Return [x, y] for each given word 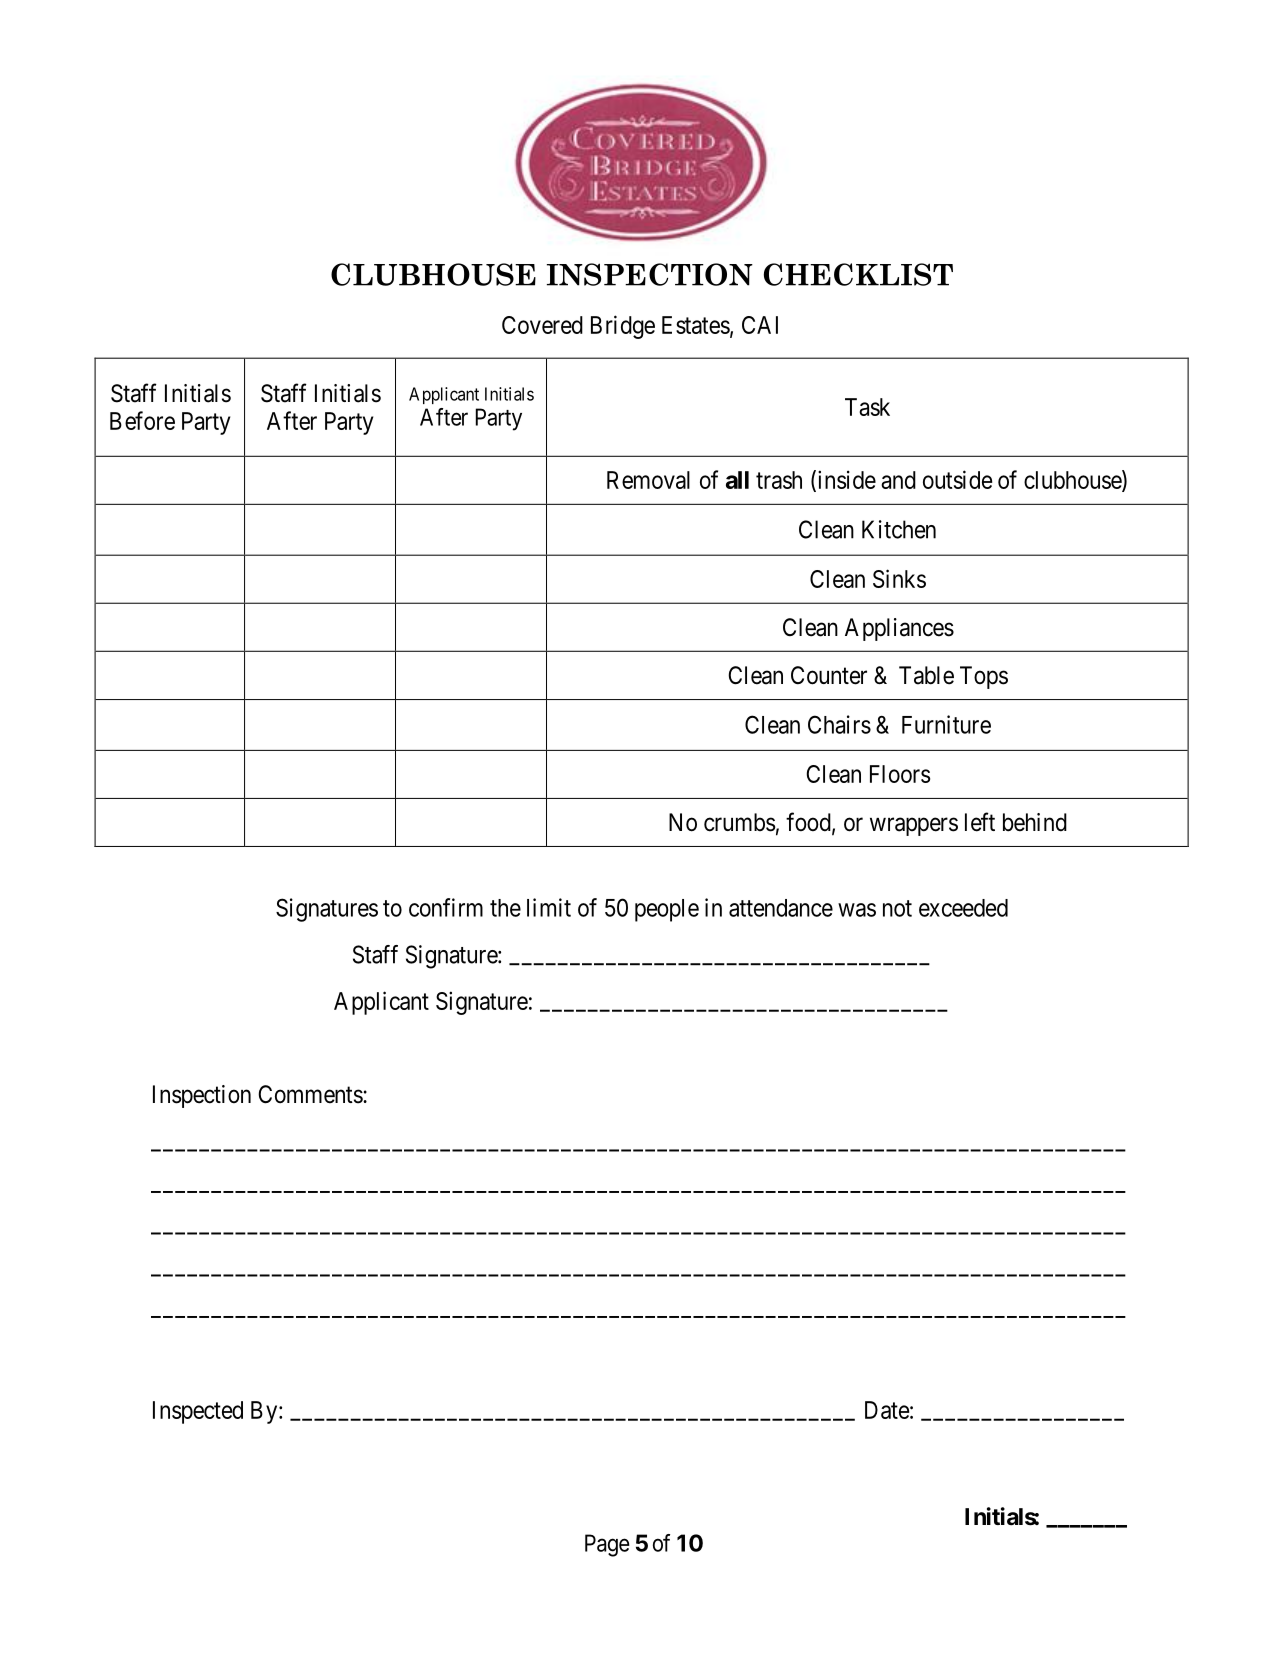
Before [142, 420]
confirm [446, 907]
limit [549, 907]
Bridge [623, 327]
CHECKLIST [858, 274]
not [897, 908]
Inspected [198, 1412]
